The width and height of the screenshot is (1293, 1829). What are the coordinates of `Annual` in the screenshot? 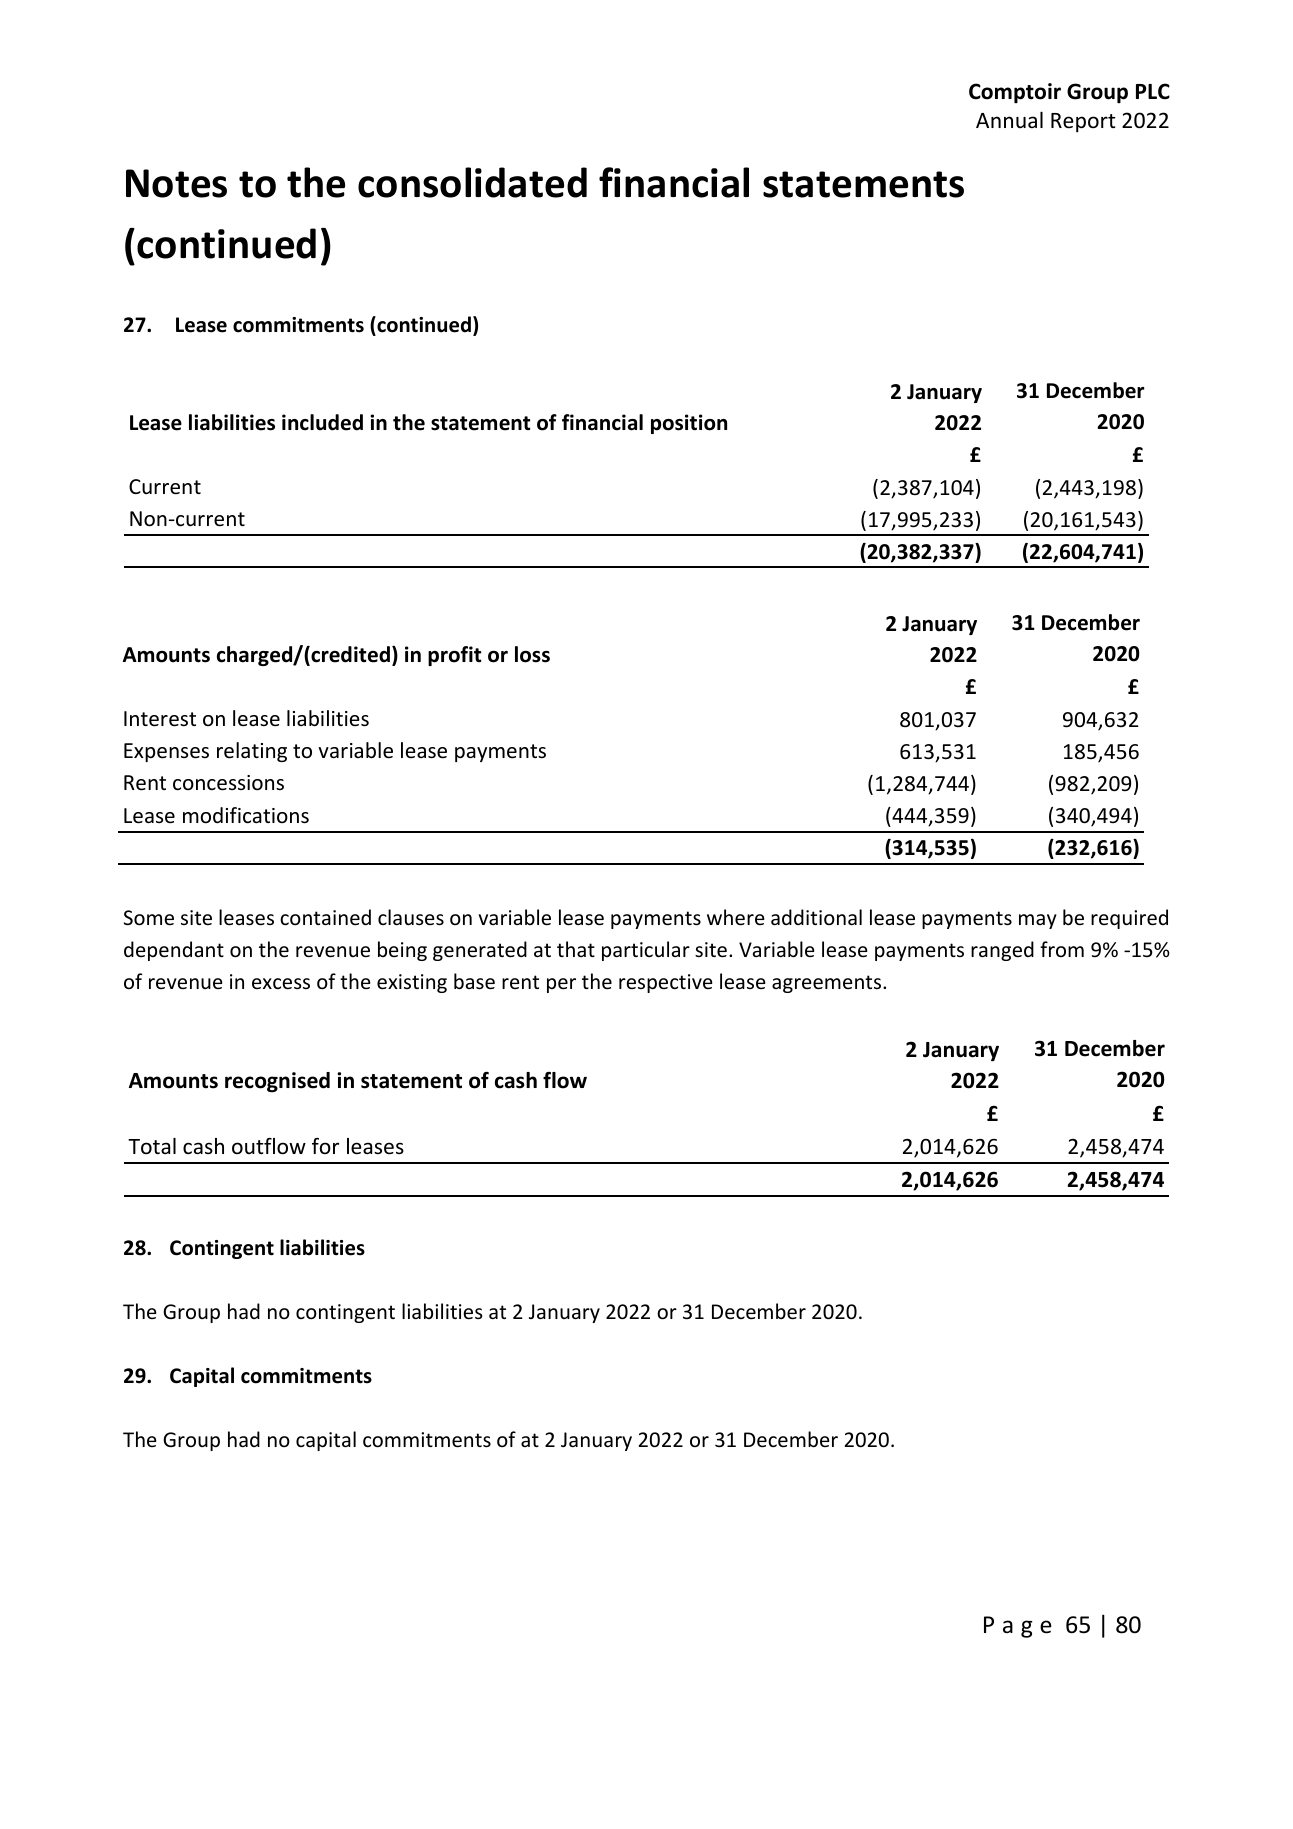 It's located at (1009, 119).
